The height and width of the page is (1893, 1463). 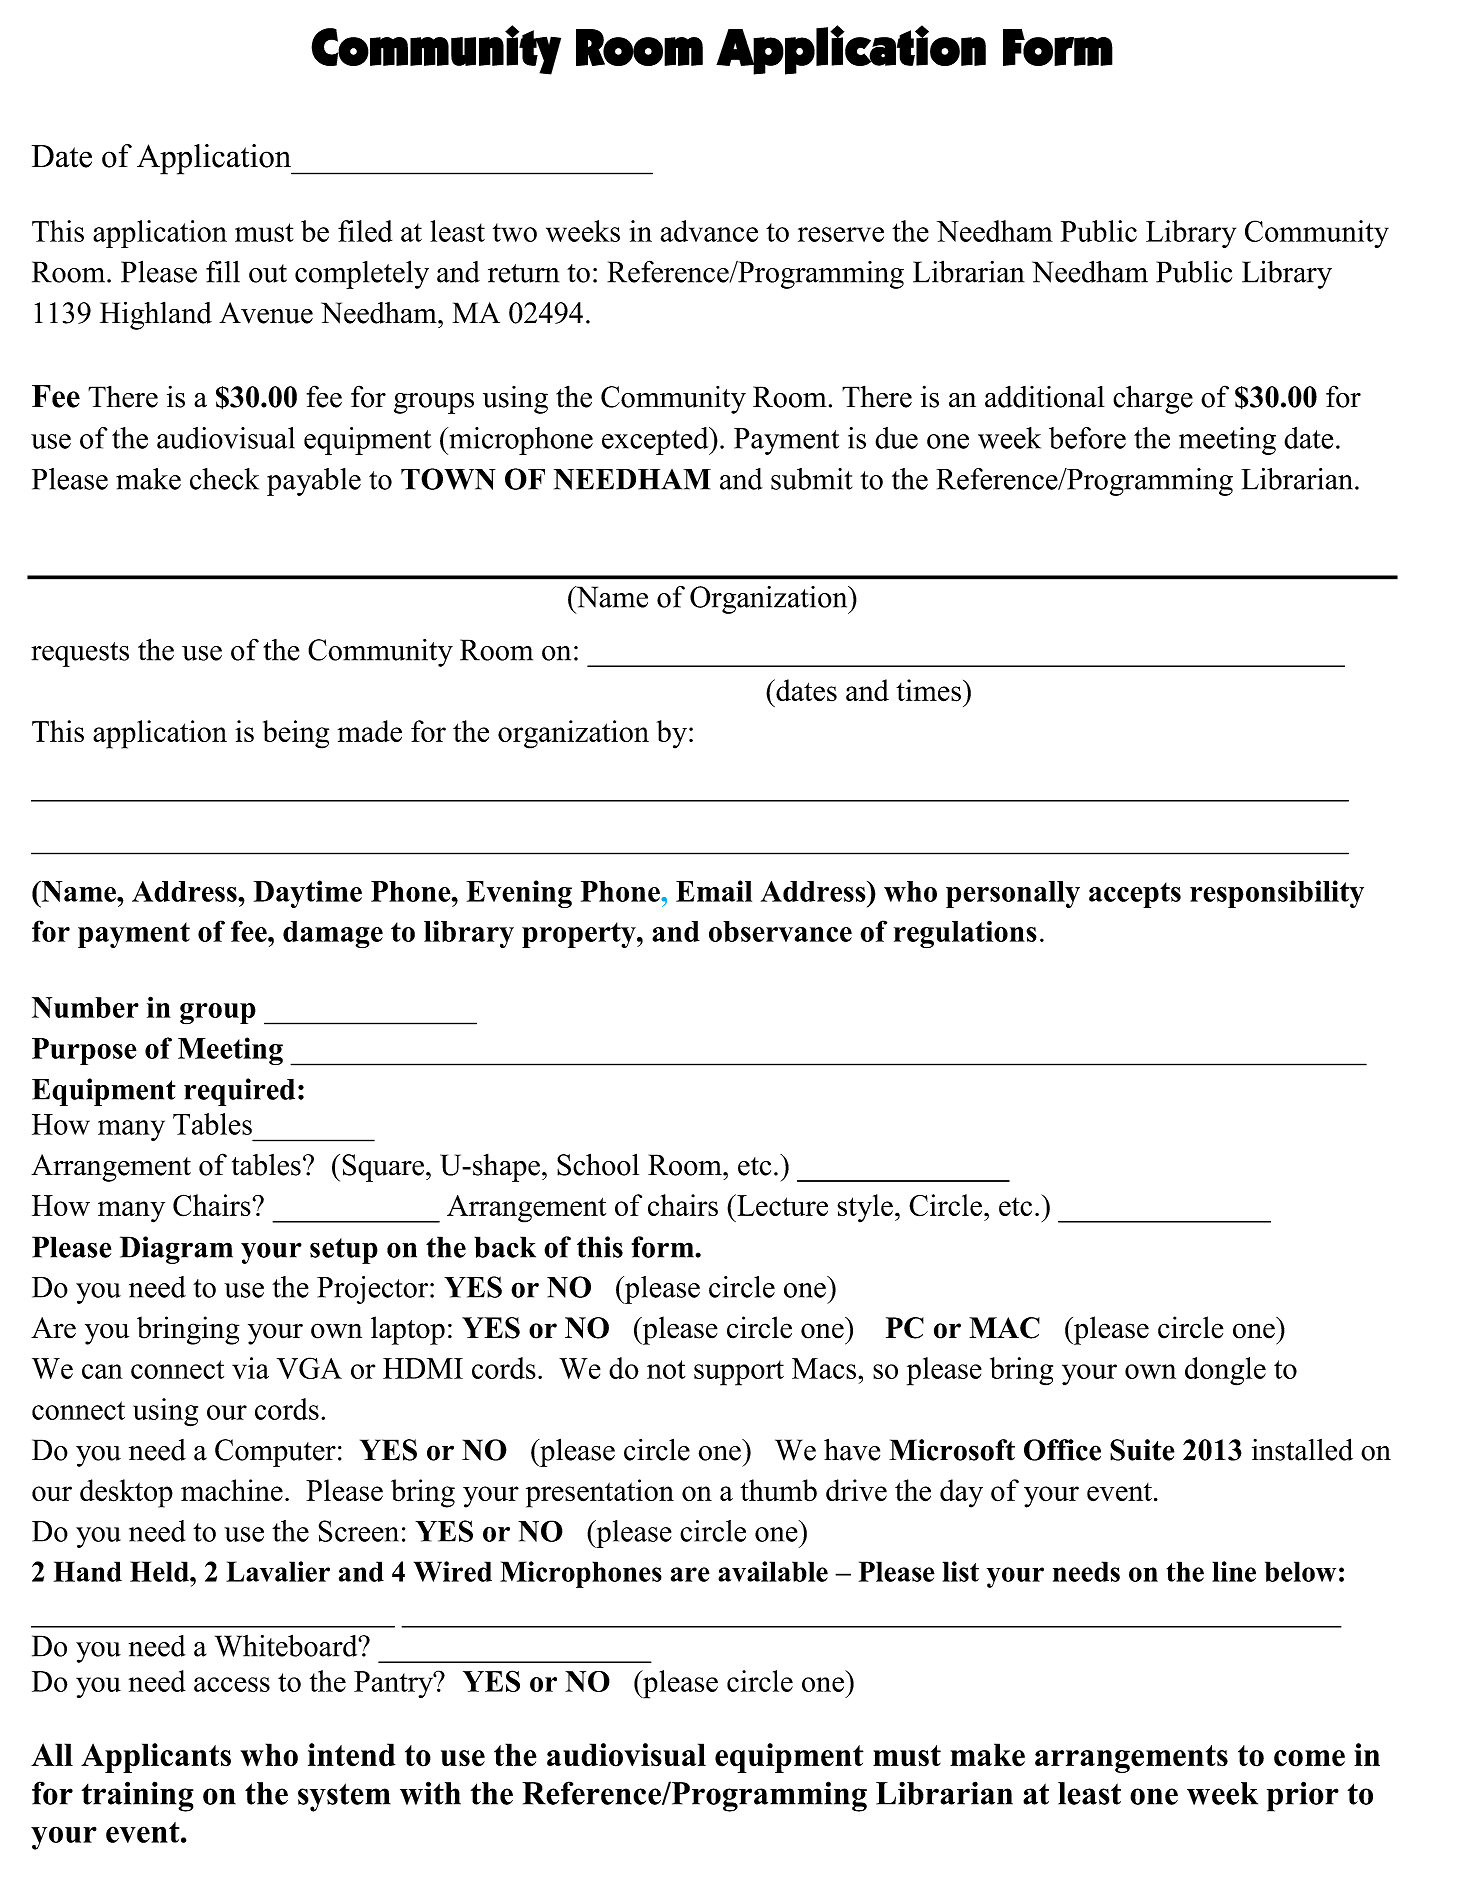 What do you see at coordinates (1225, 1371) in the page?
I see `dongle` at bounding box center [1225, 1371].
